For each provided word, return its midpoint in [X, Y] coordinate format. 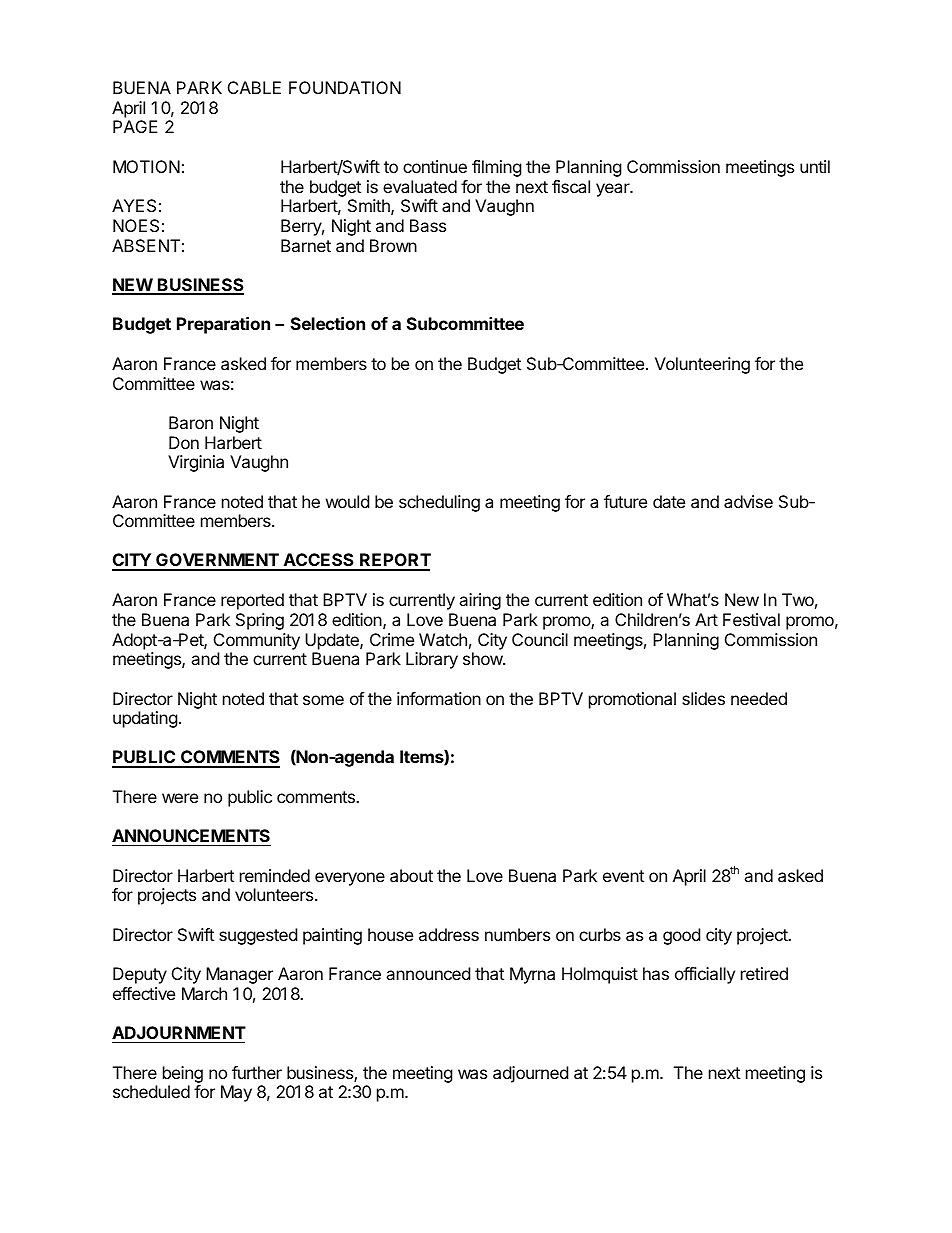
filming [497, 168]
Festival [751, 619]
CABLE [254, 87]
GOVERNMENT [217, 561]
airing [480, 601]
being [183, 1074]
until [815, 166]
